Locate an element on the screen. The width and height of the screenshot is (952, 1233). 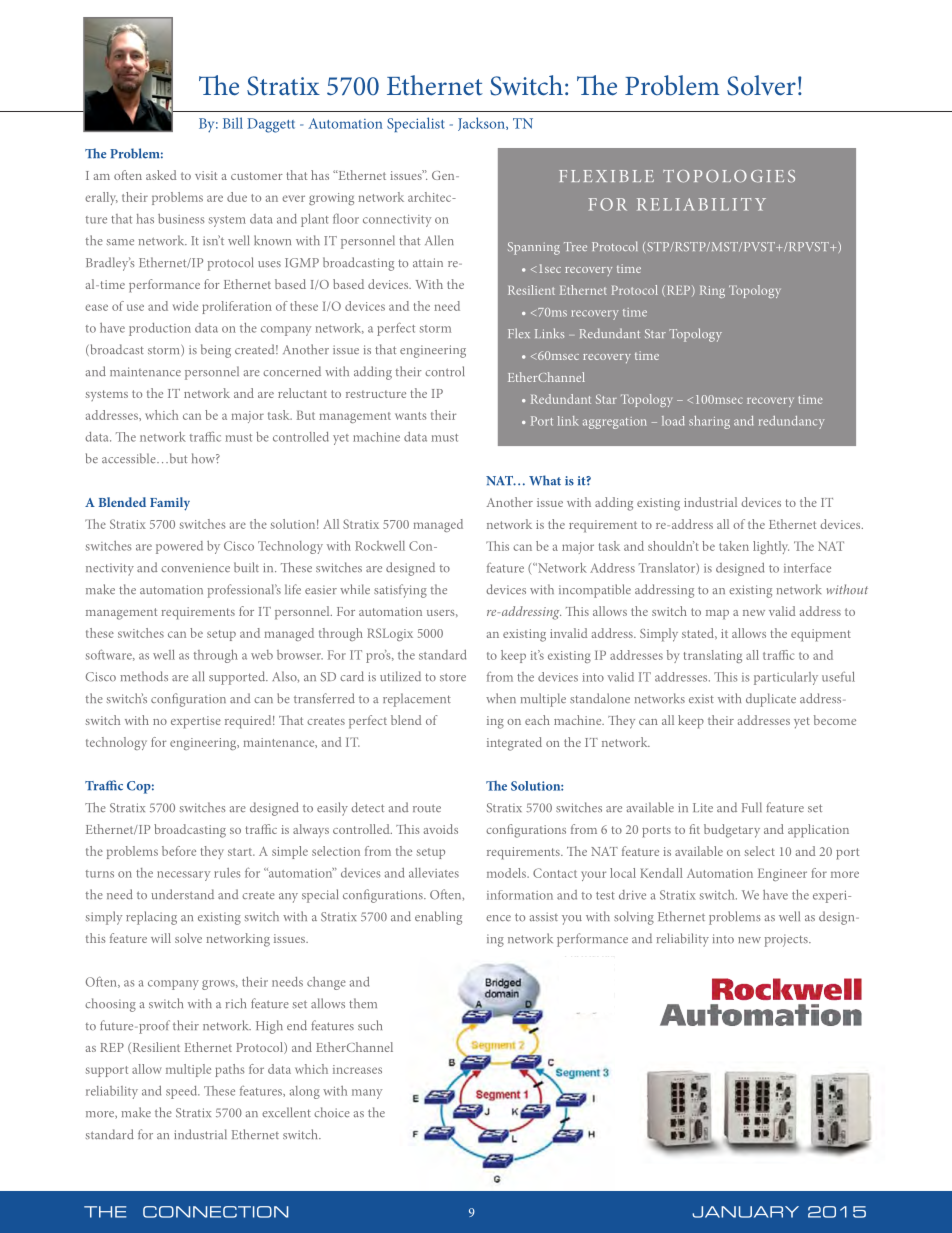
CONNECTION is located at coordinates (215, 1212).
